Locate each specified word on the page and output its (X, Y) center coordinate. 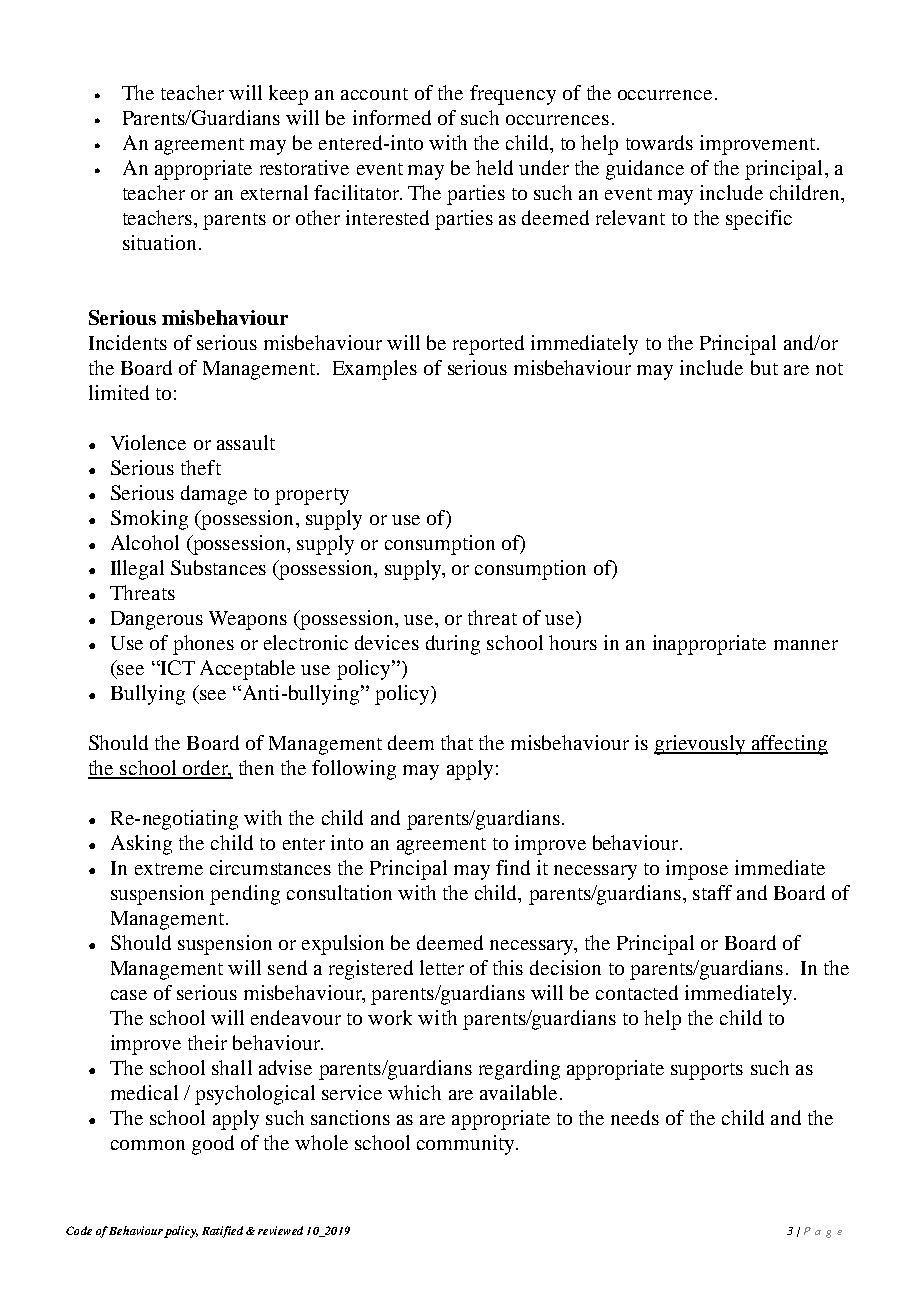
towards (659, 142)
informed (392, 117)
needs (635, 1117)
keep (288, 95)
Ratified (222, 1232)
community (467, 1145)
